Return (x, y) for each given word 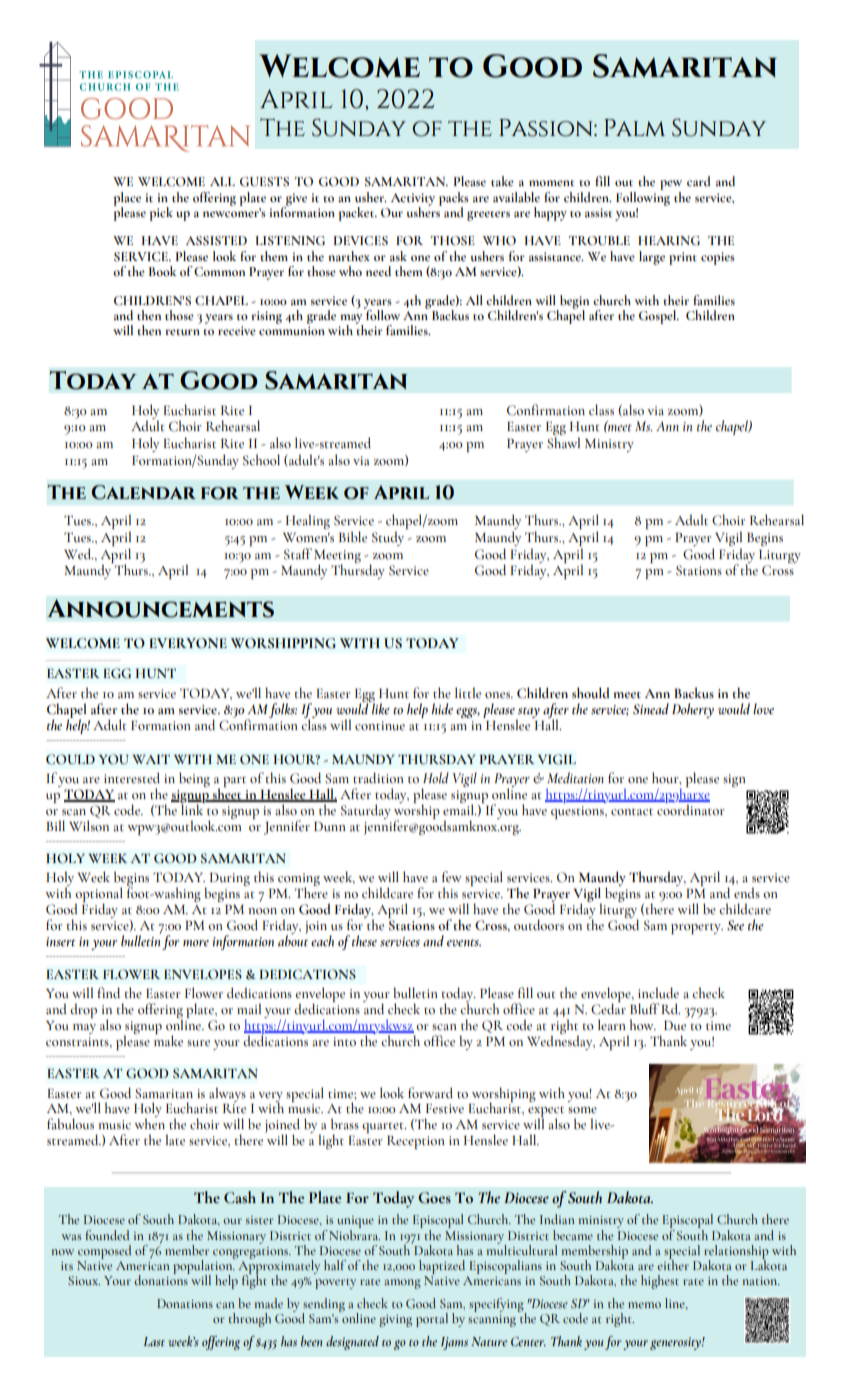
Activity (413, 200)
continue (380, 726)
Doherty (693, 710)
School (261, 460)
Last (154, 1341)
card (699, 181)
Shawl (563, 443)
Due (675, 1026)
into (344, 1042)
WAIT (151, 759)
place (127, 200)
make (168, 1040)
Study (388, 539)
